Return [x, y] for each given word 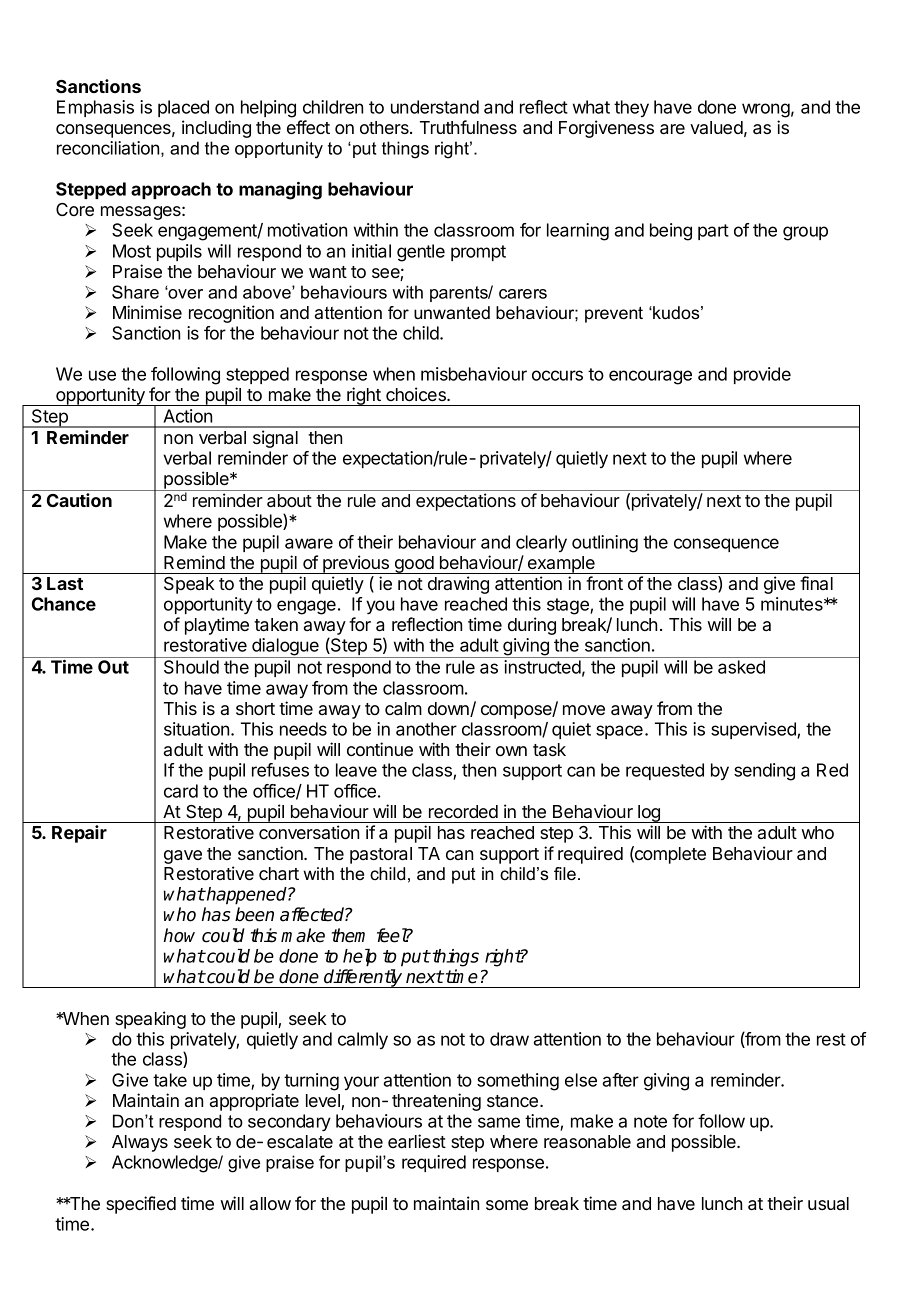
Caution [79, 500]
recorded [463, 811]
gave [183, 857]
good [414, 565]
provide [762, 375]
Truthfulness [468, 127]
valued [716, 127]
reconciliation [108, 148]
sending [764, 772]
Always [140, 1143]
